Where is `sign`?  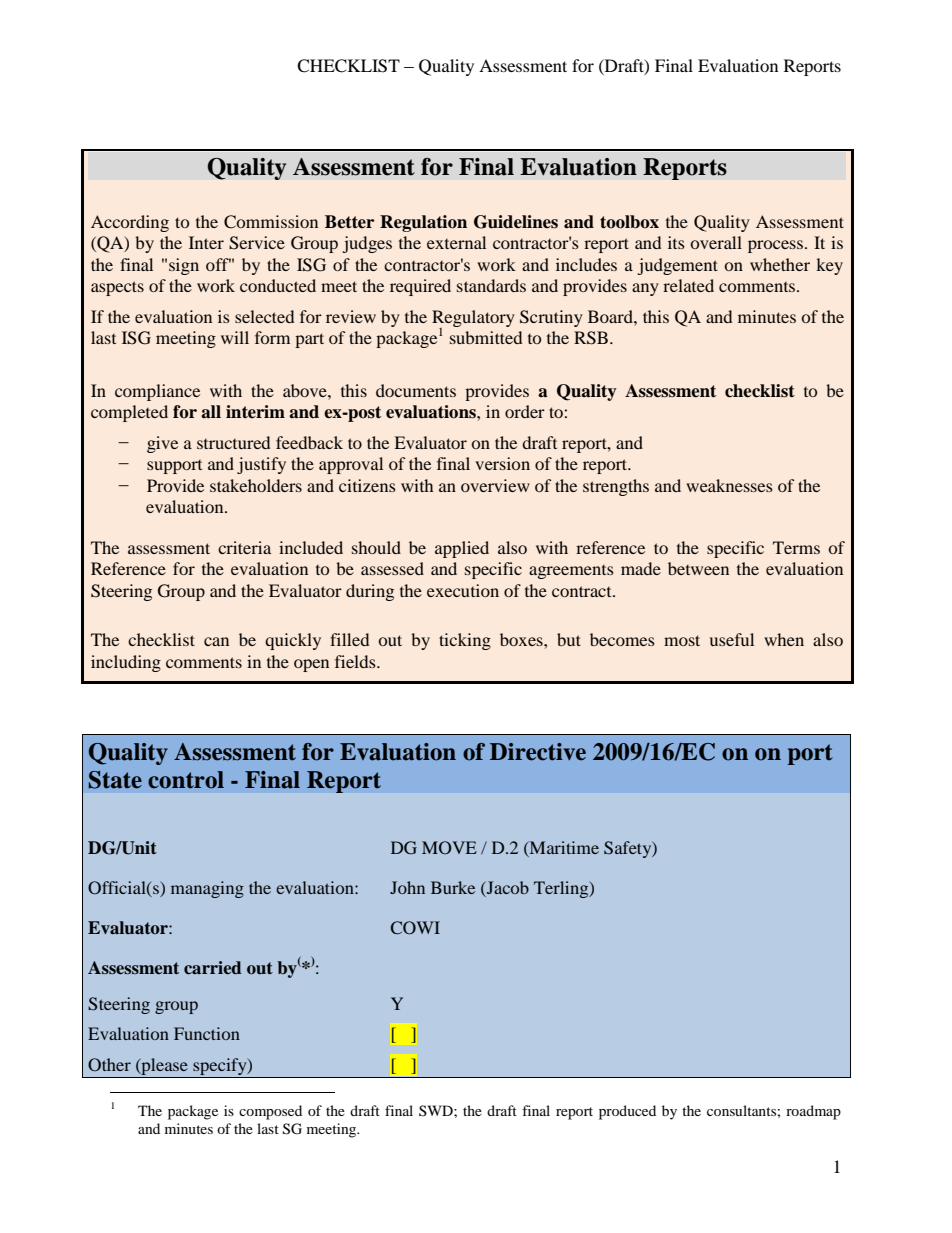
sign is located at coordinates (184, 266).
